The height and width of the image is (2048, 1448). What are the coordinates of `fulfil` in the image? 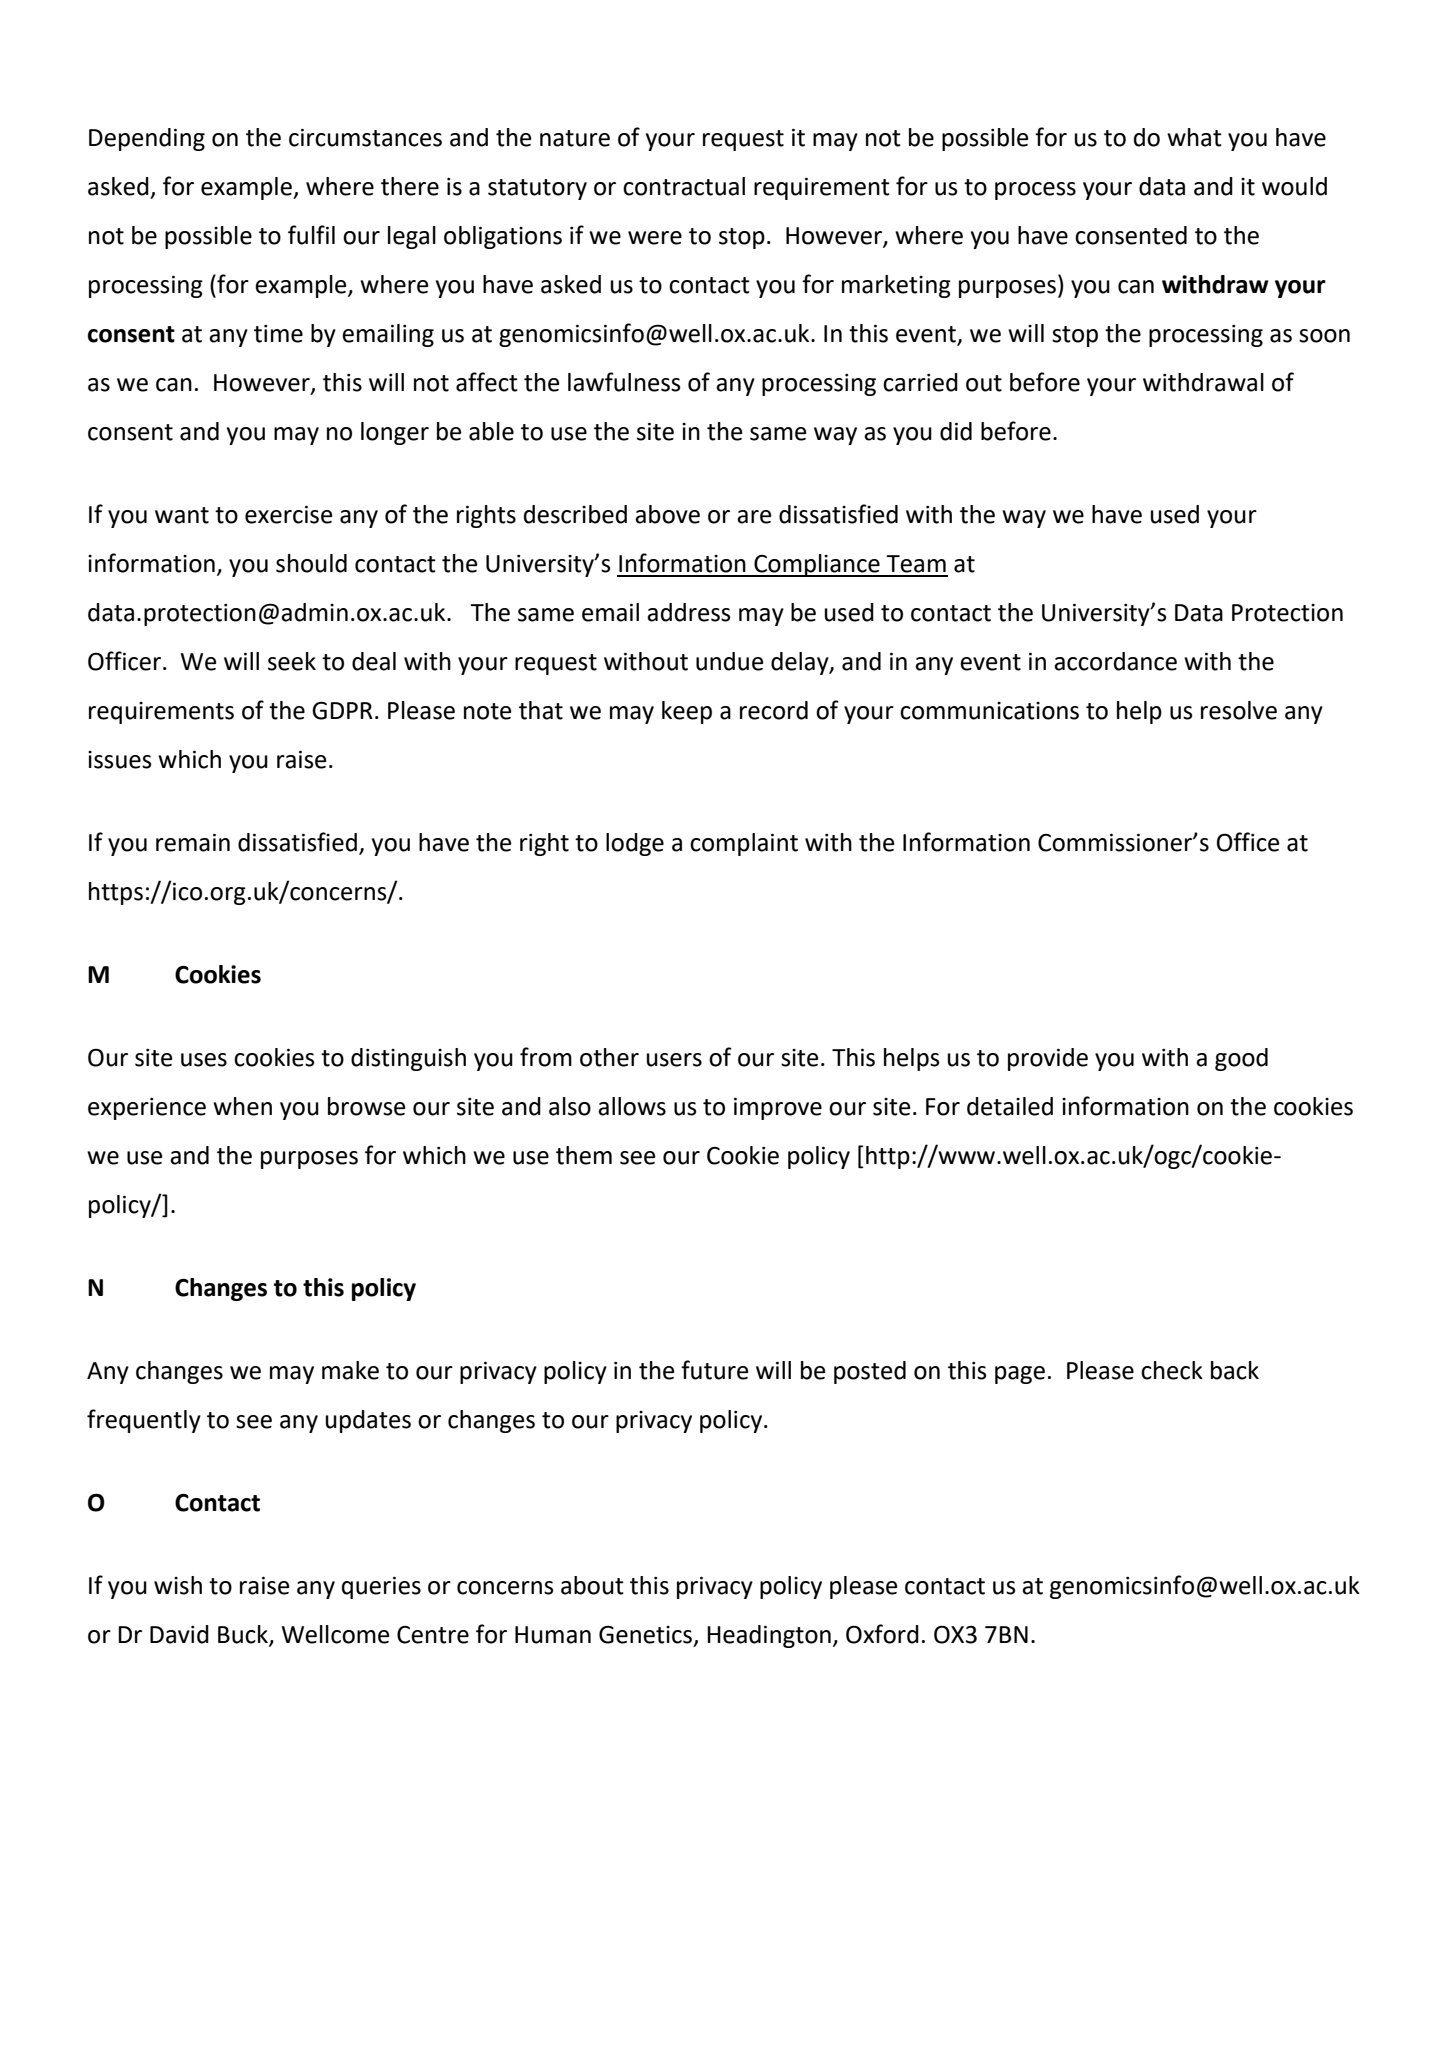 It's located at (311, 235).
